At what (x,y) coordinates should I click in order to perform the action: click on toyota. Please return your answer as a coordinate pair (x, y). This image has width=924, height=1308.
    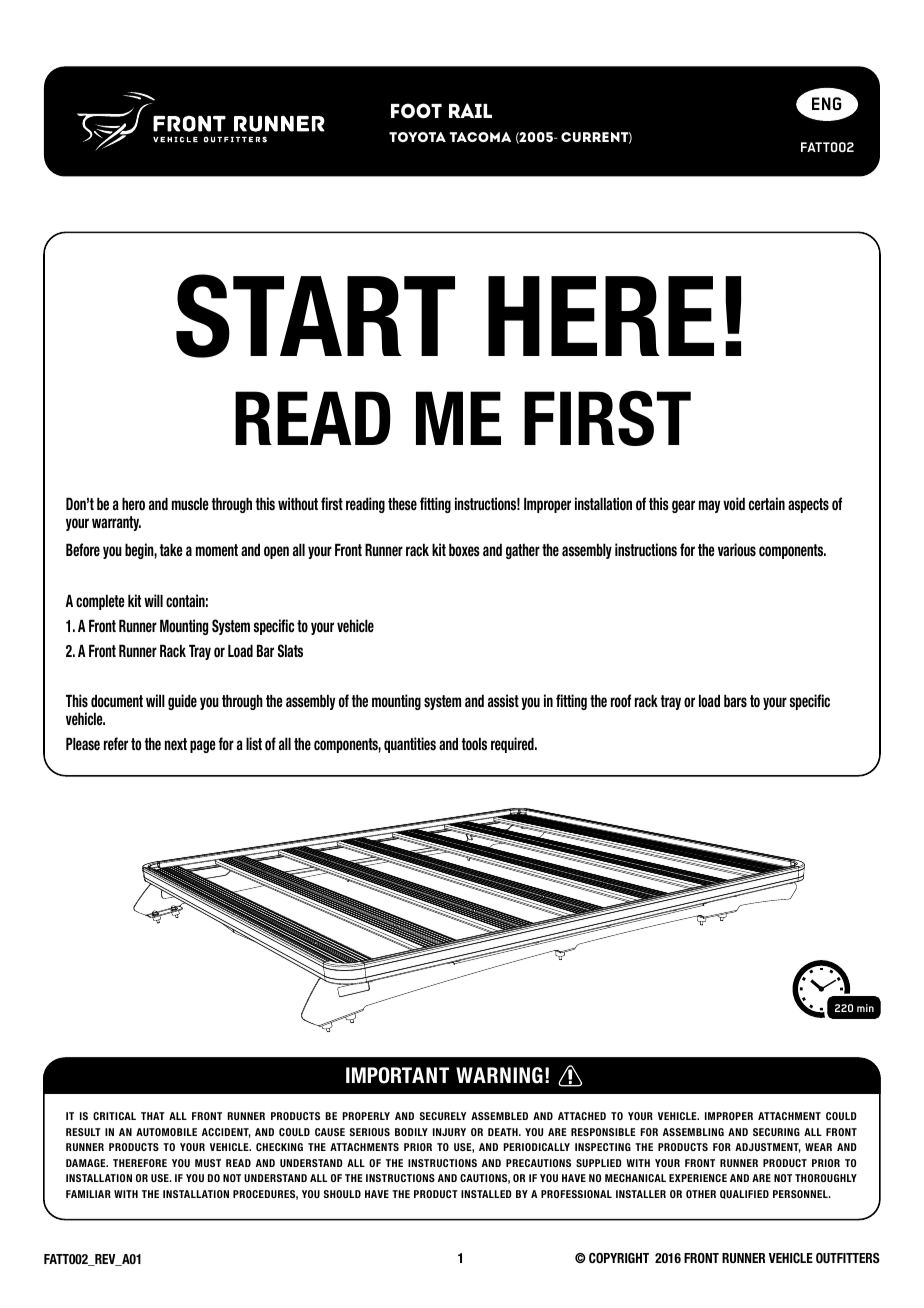
    Looking at the image, I should click on (417, 137).
